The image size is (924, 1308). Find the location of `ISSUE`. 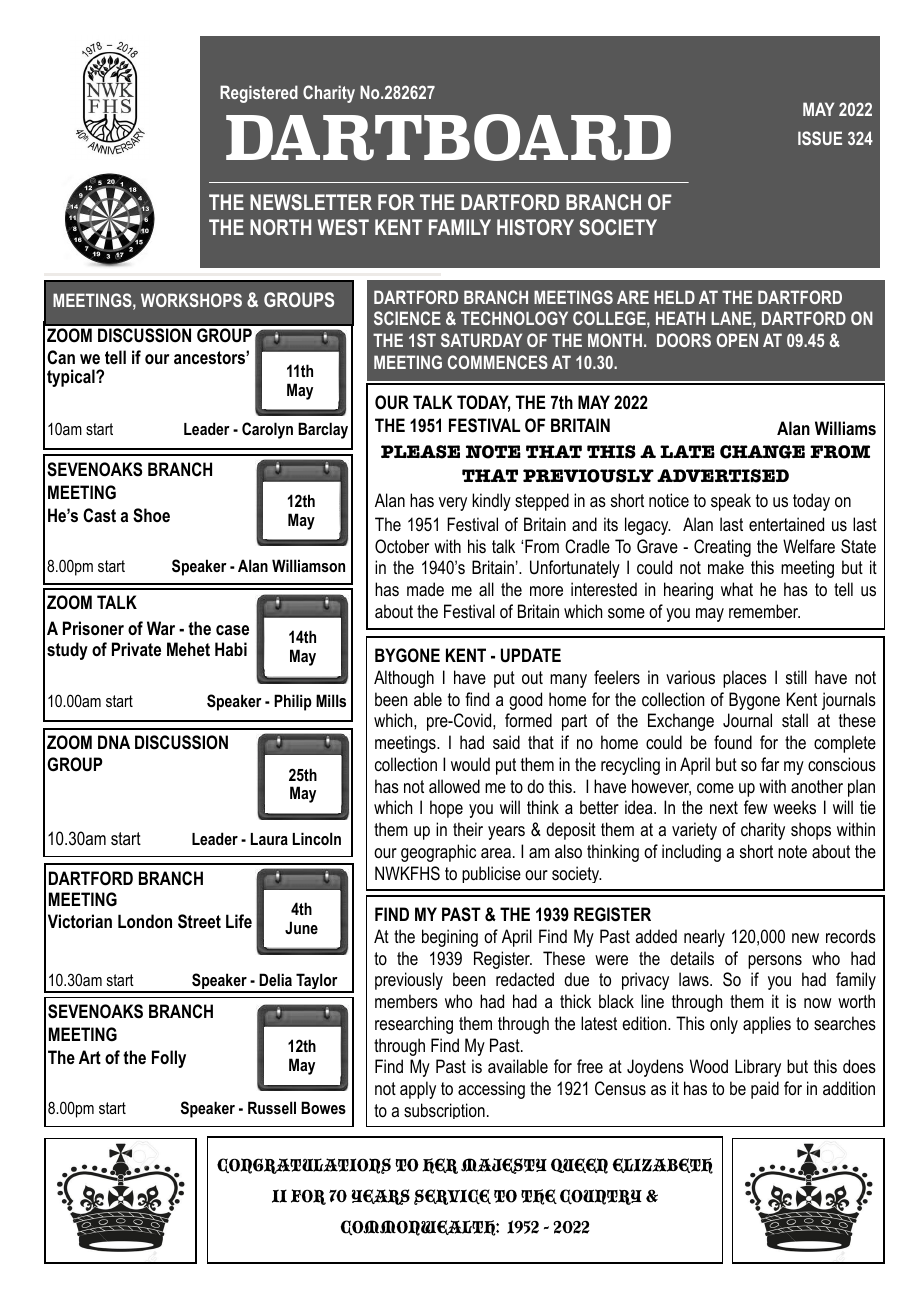

ISSUE is located at coordinates (820, 138).
